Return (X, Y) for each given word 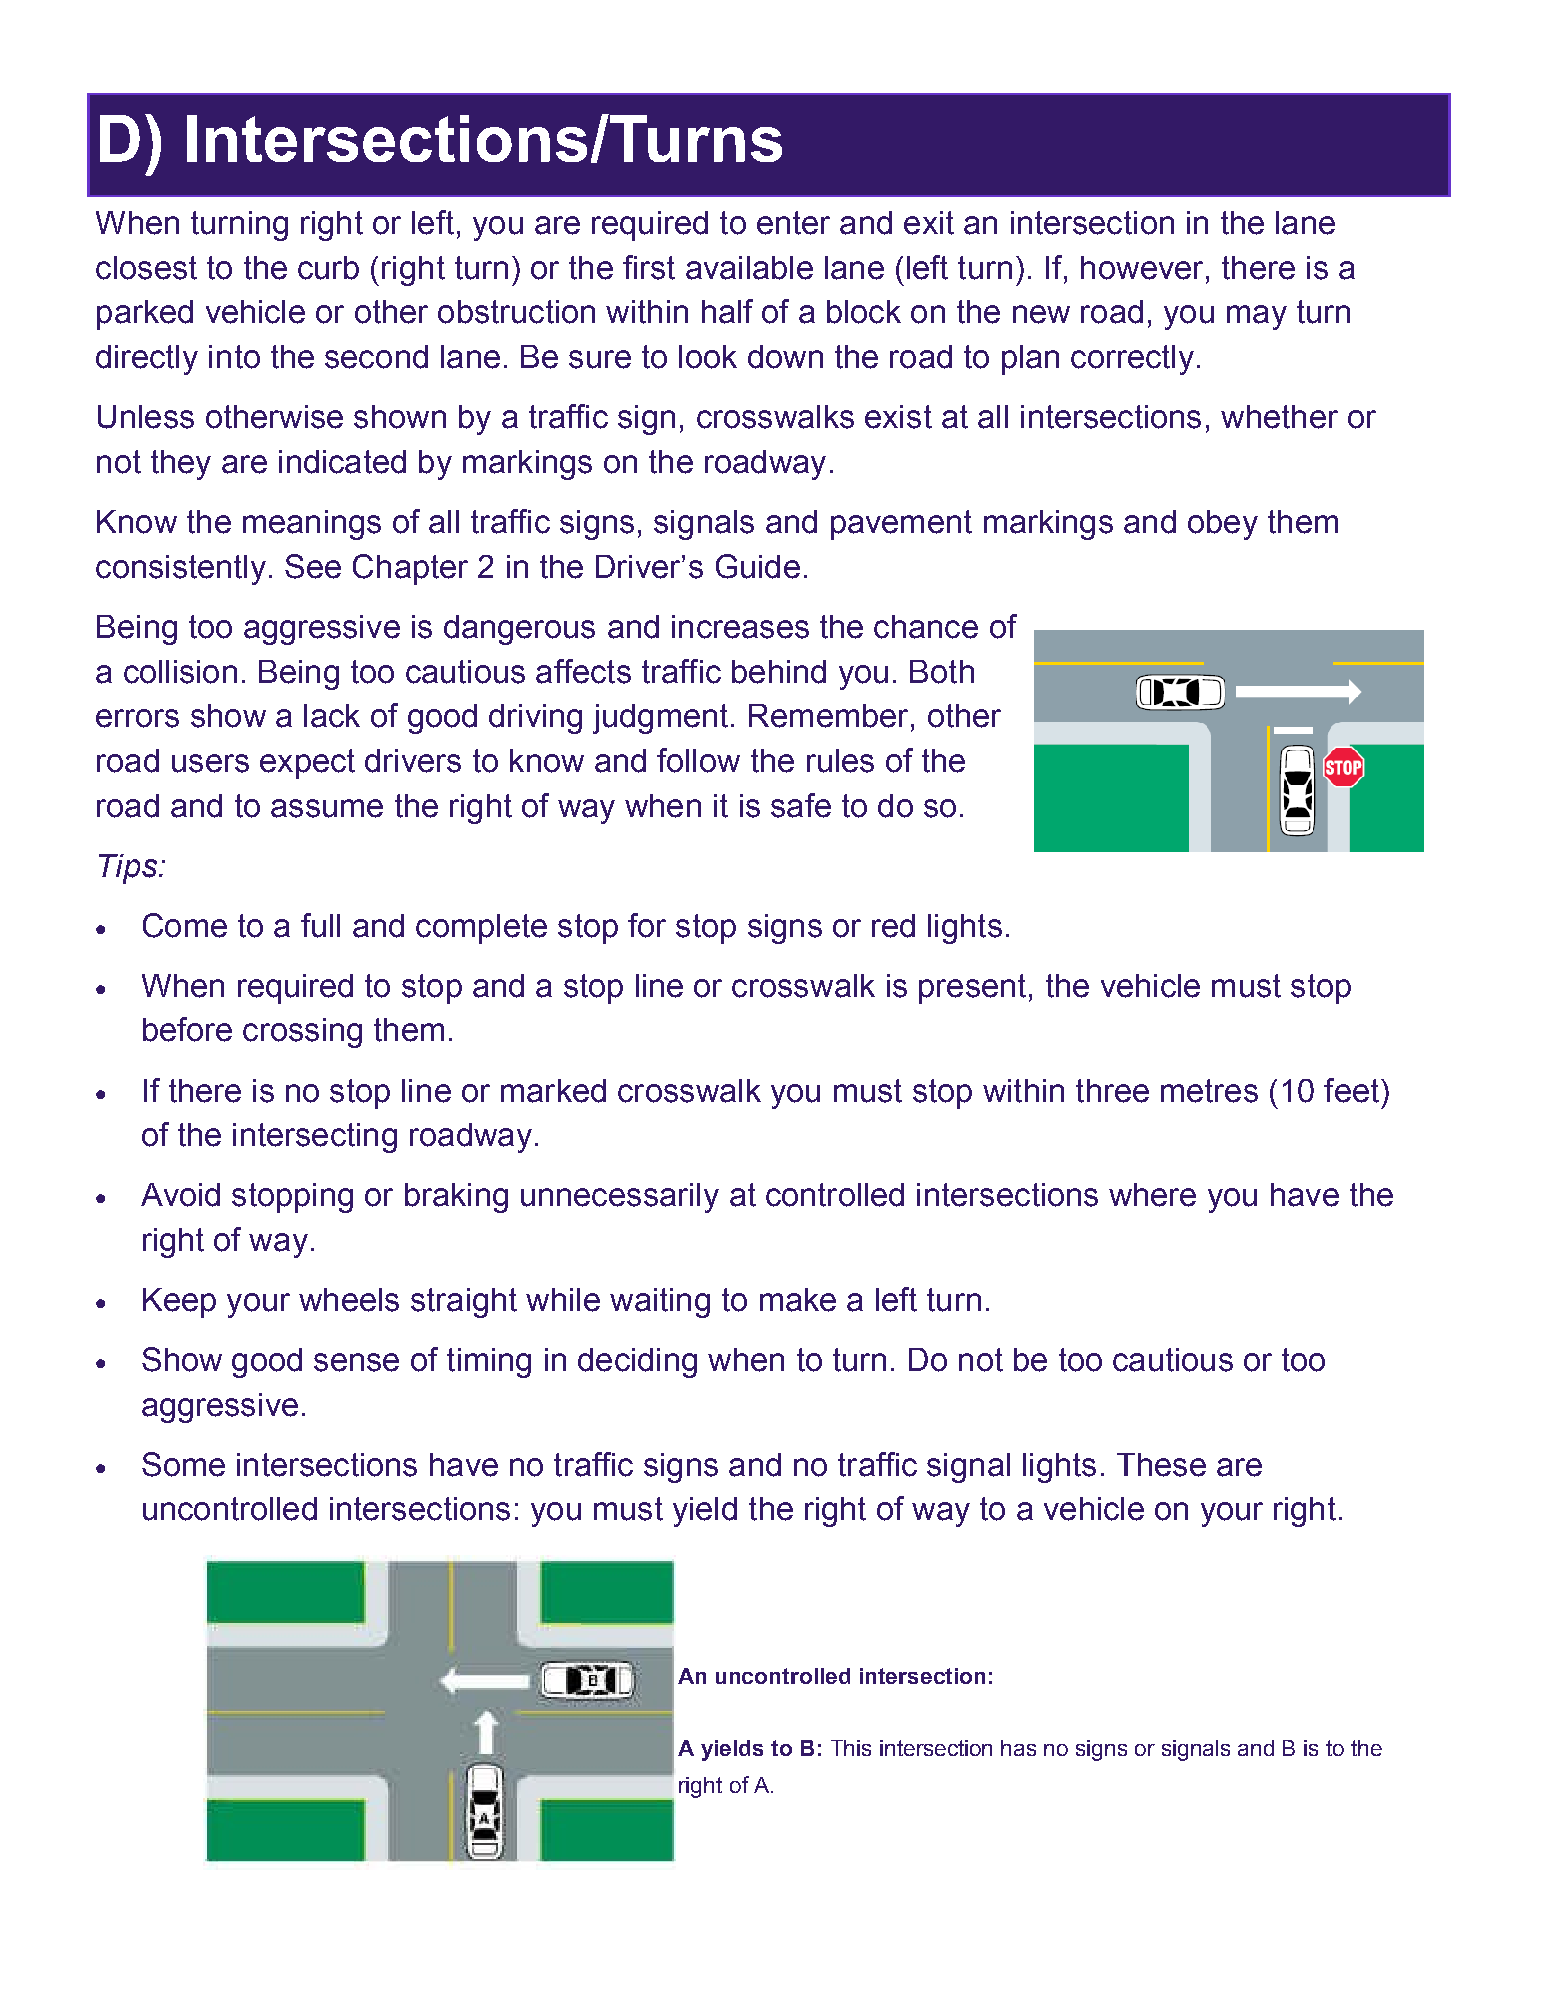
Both (942, 672)
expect (307, 764)
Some (183, 1464)
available (749, 268)
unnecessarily (620, 1198)
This (851, 1748)
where (1152, 1195)
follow (698, 760)
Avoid (180, 1195)
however (1142, 268)
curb (328, 268)
